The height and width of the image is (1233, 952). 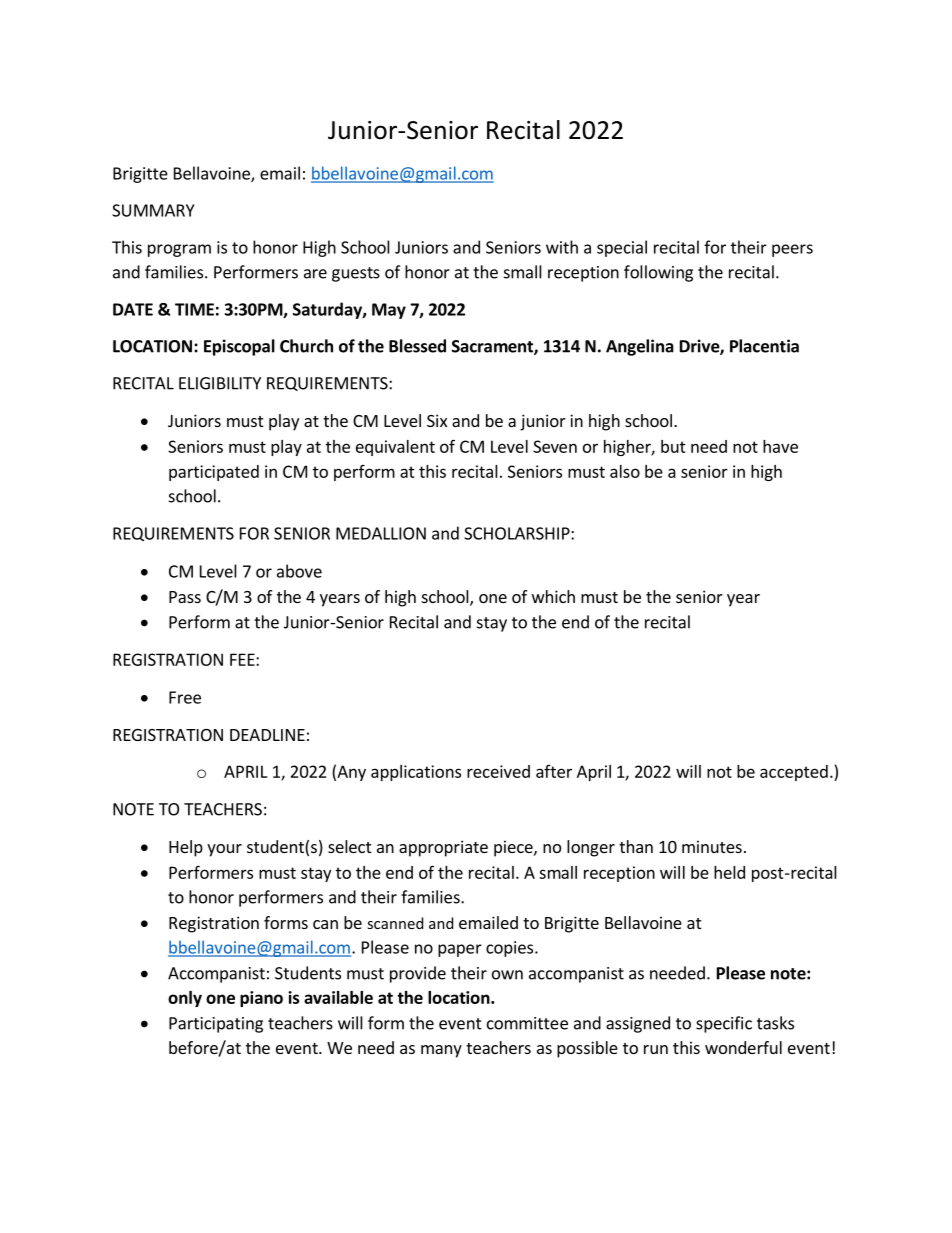 What do you see at coordinates (216, 1025) in the image?
I see `Participating` at bounding box center [216, 1025].
